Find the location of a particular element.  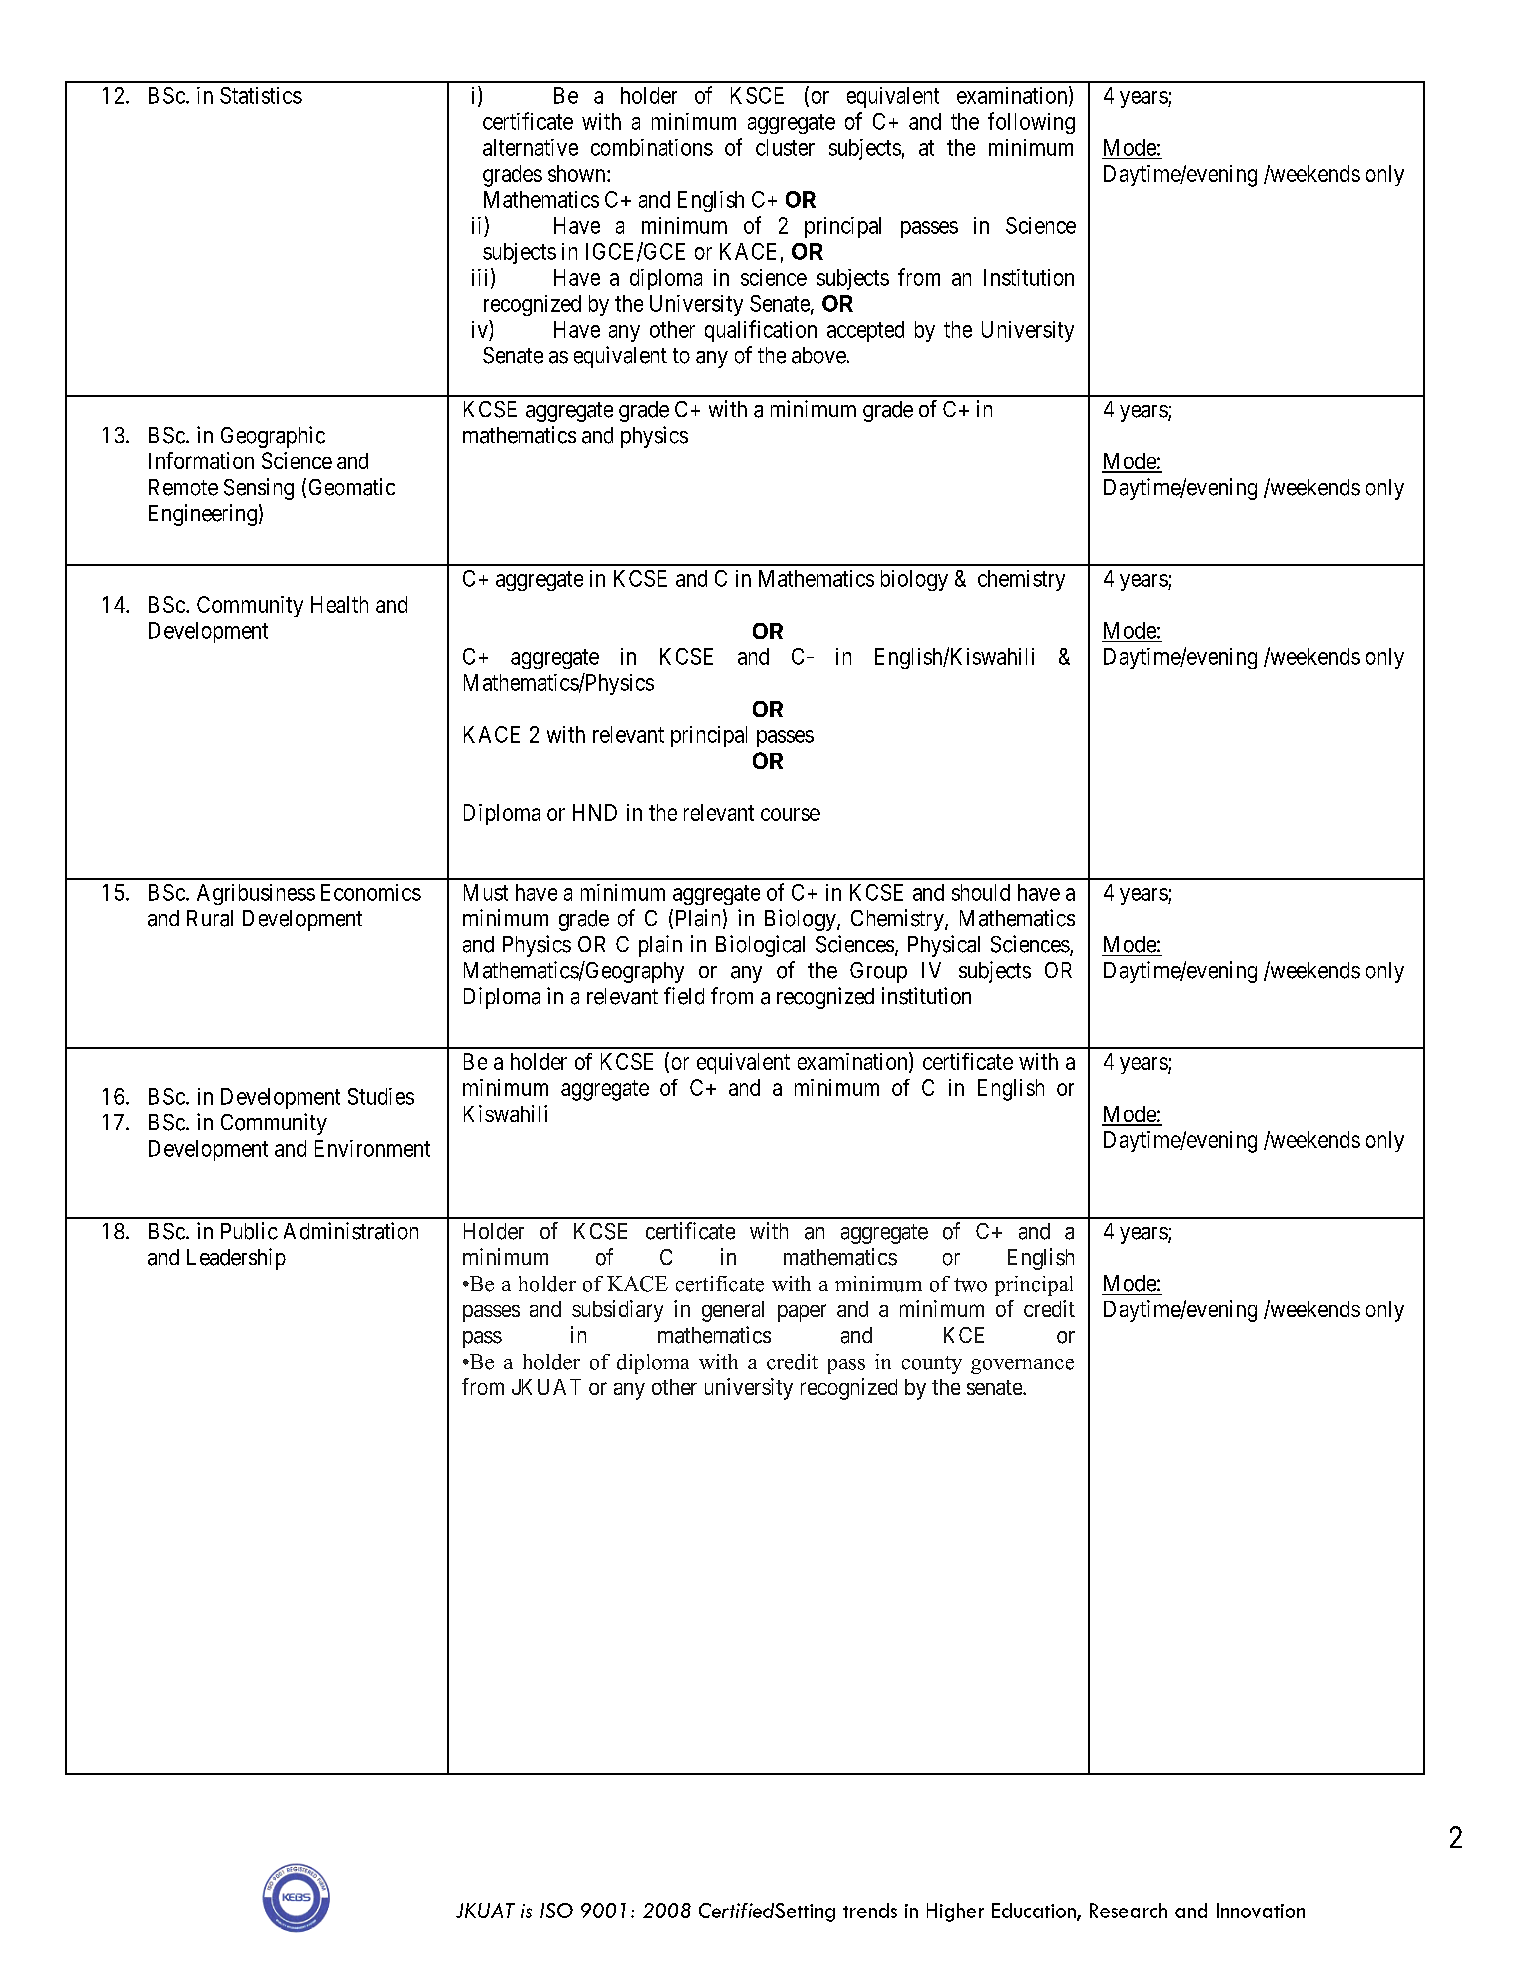

Health is located at coordinates (339, 604).
